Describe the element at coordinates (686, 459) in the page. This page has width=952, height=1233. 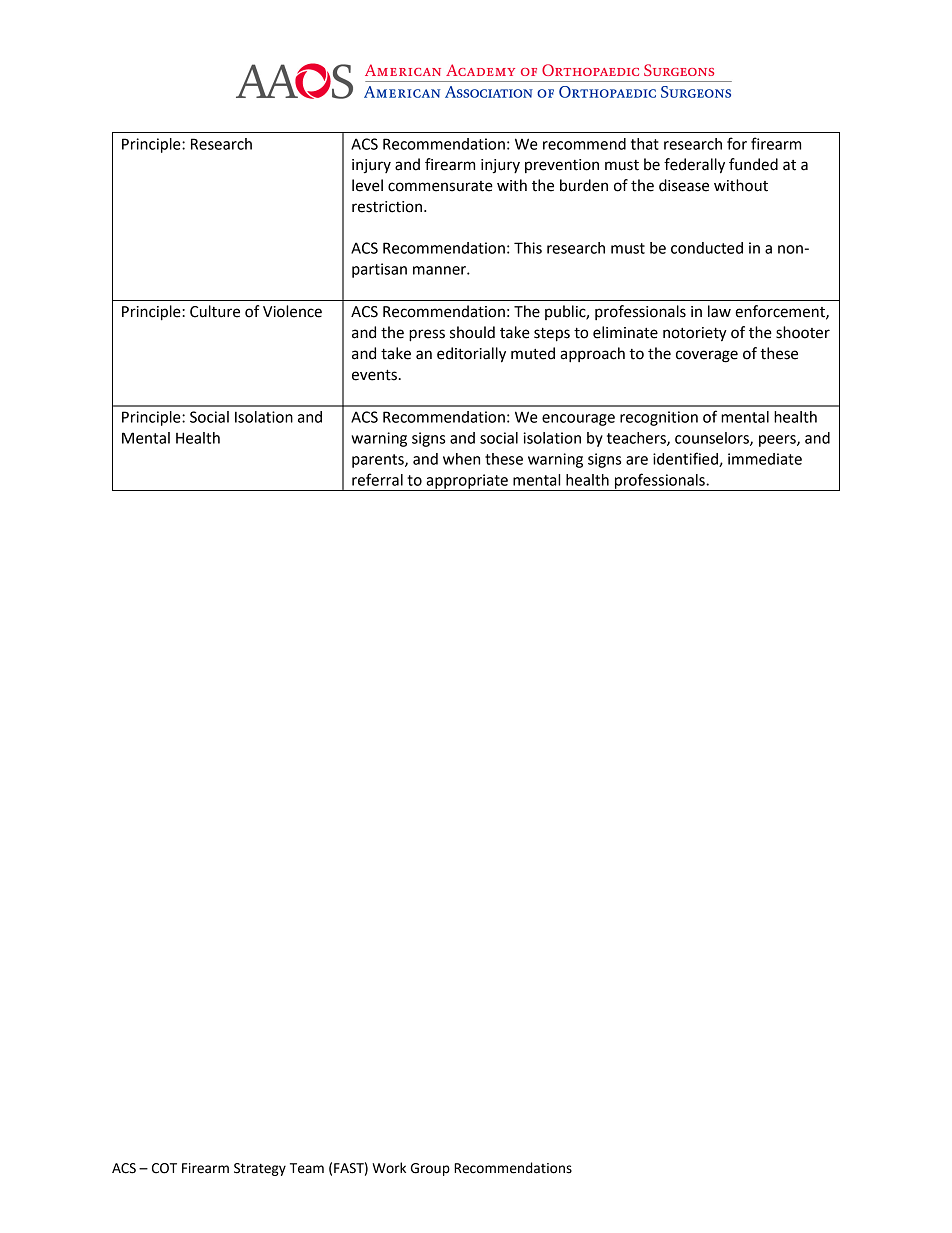
I see `identified` at that location.
